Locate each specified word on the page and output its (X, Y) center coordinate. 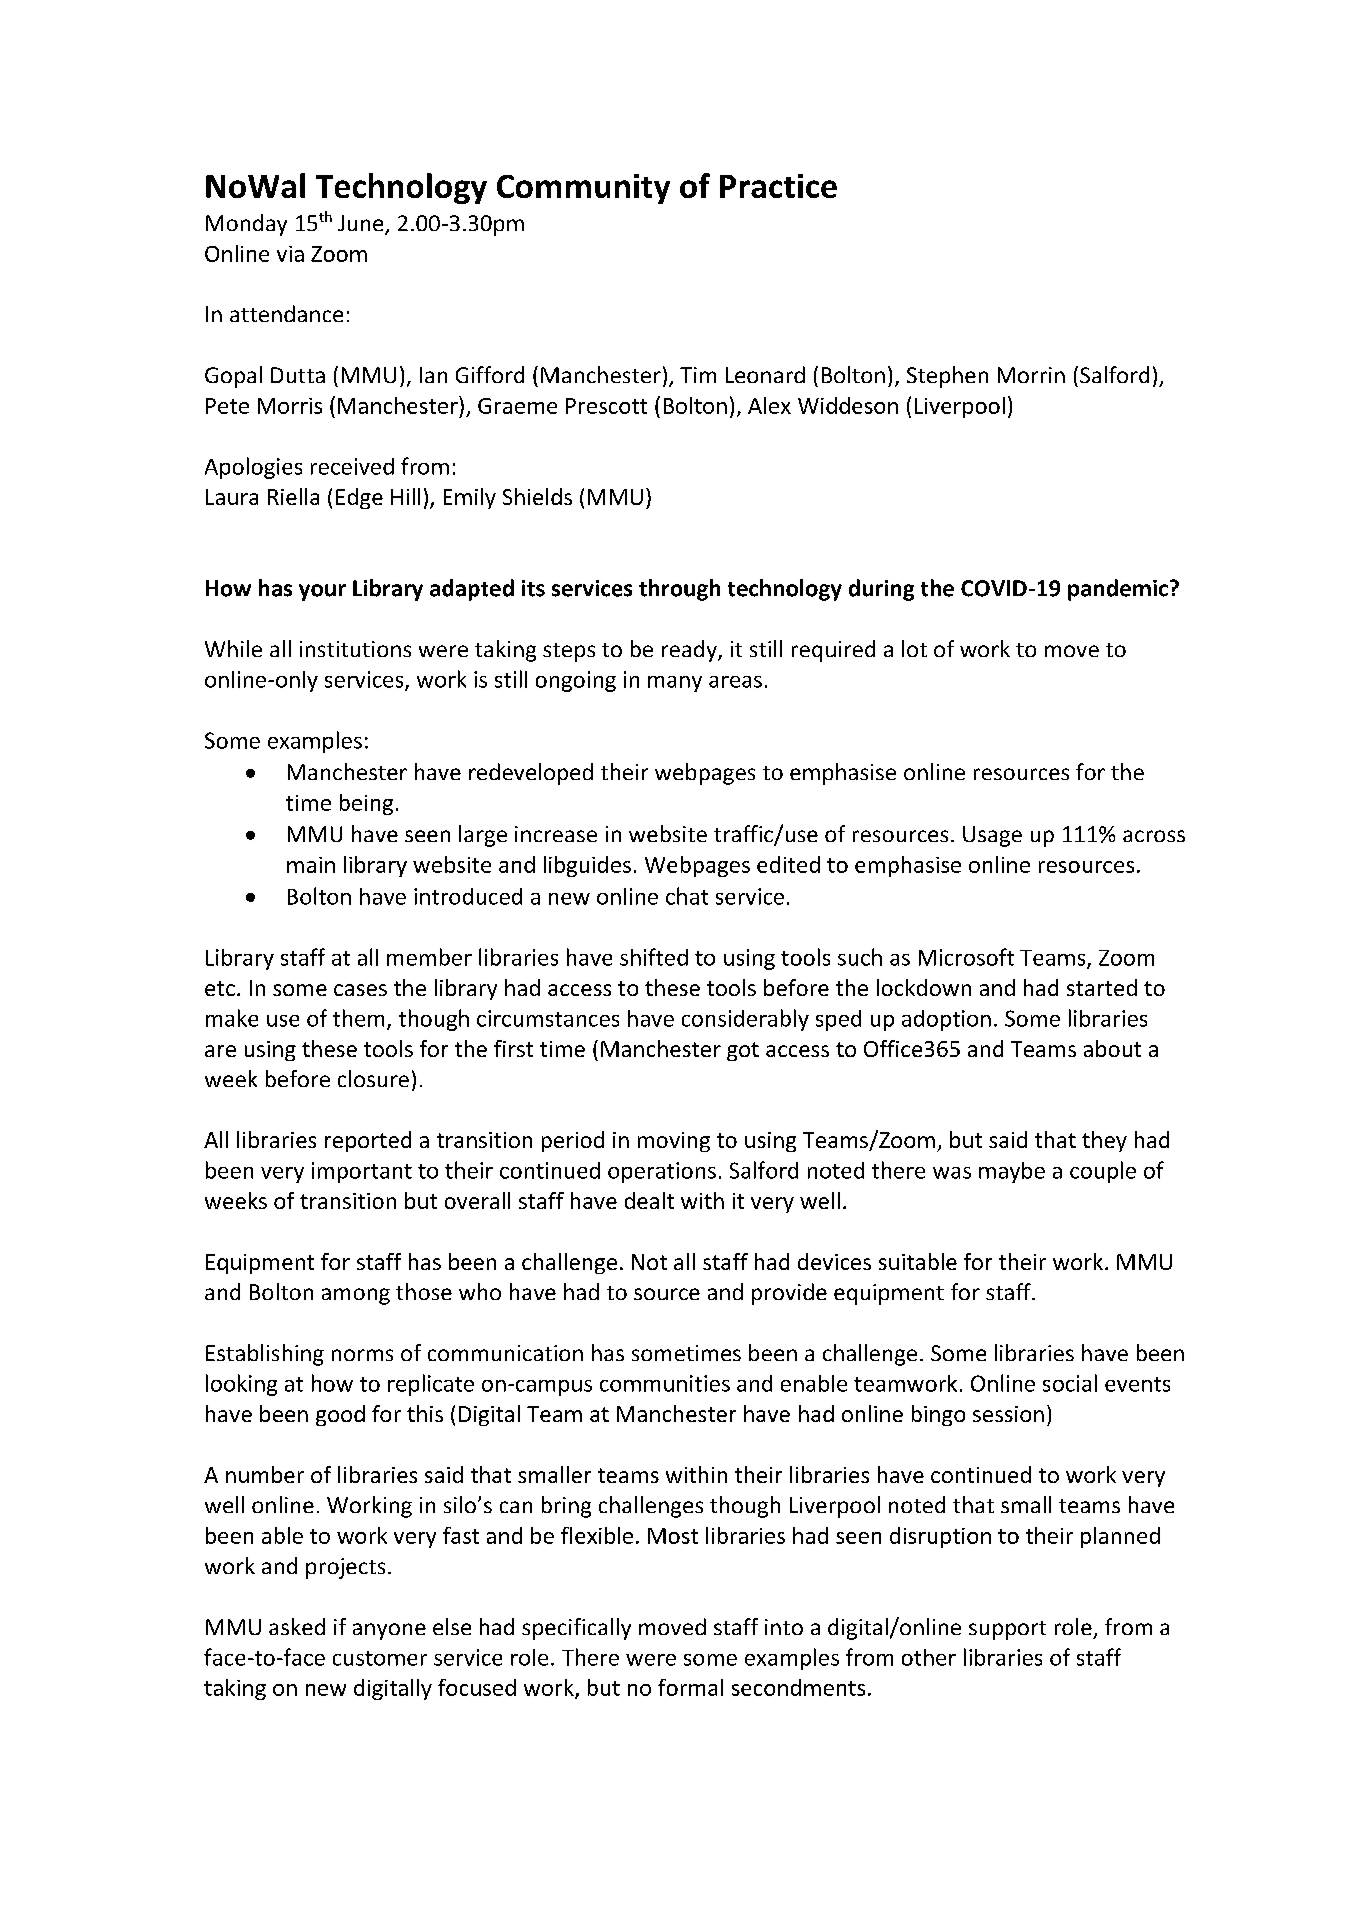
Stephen (947, 377)
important (362, 1172)
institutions (355, 649)
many (675, 684)
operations (662, 1172)
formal (690, 1687)
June (362, 224)
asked (297, 1626)
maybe (1012, 1172)
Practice (778, 186)
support (1007, 1630)
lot (914, 648)
